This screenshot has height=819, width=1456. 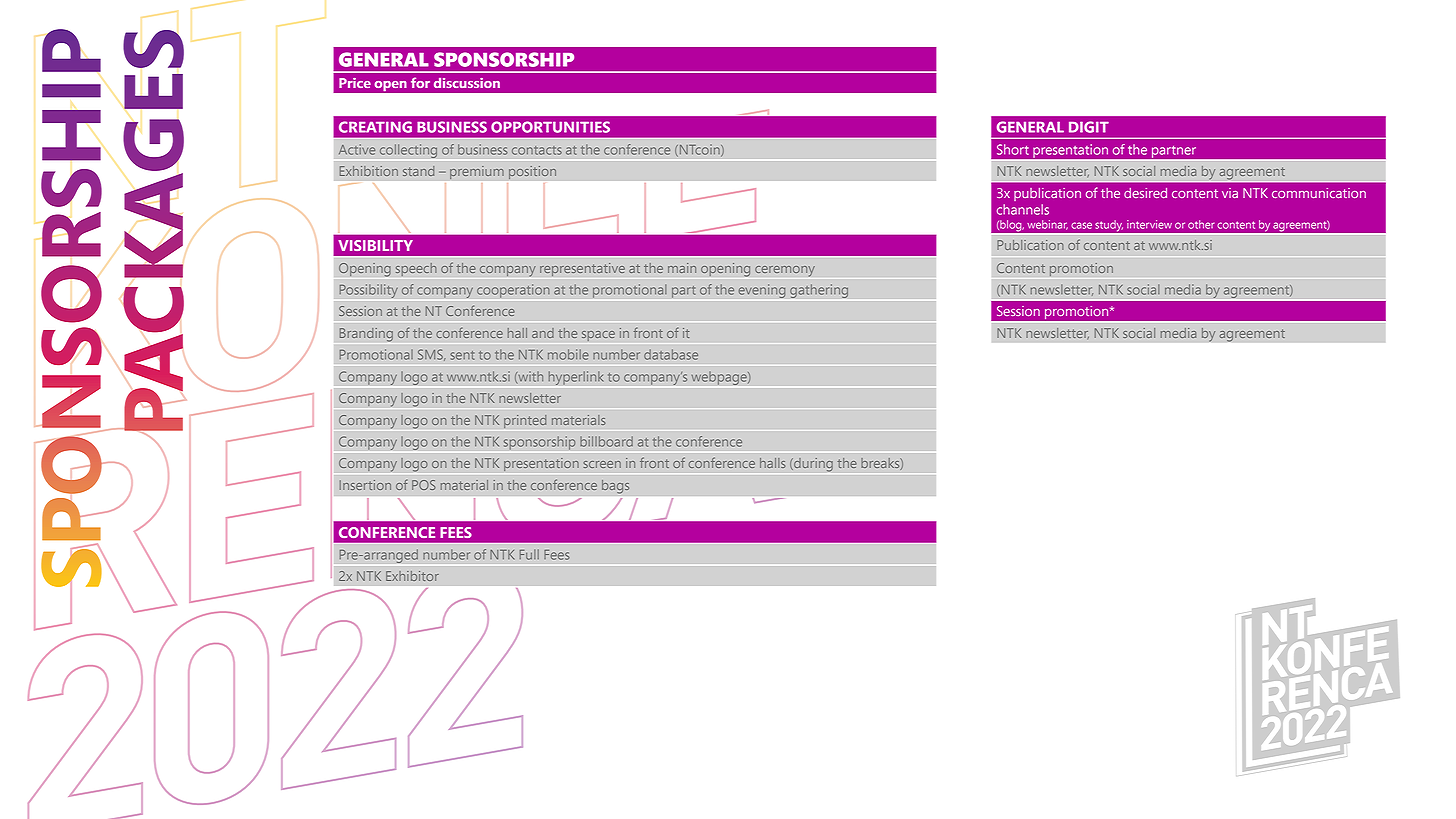 I want to click on Short, so click(x=1013, y=149).
